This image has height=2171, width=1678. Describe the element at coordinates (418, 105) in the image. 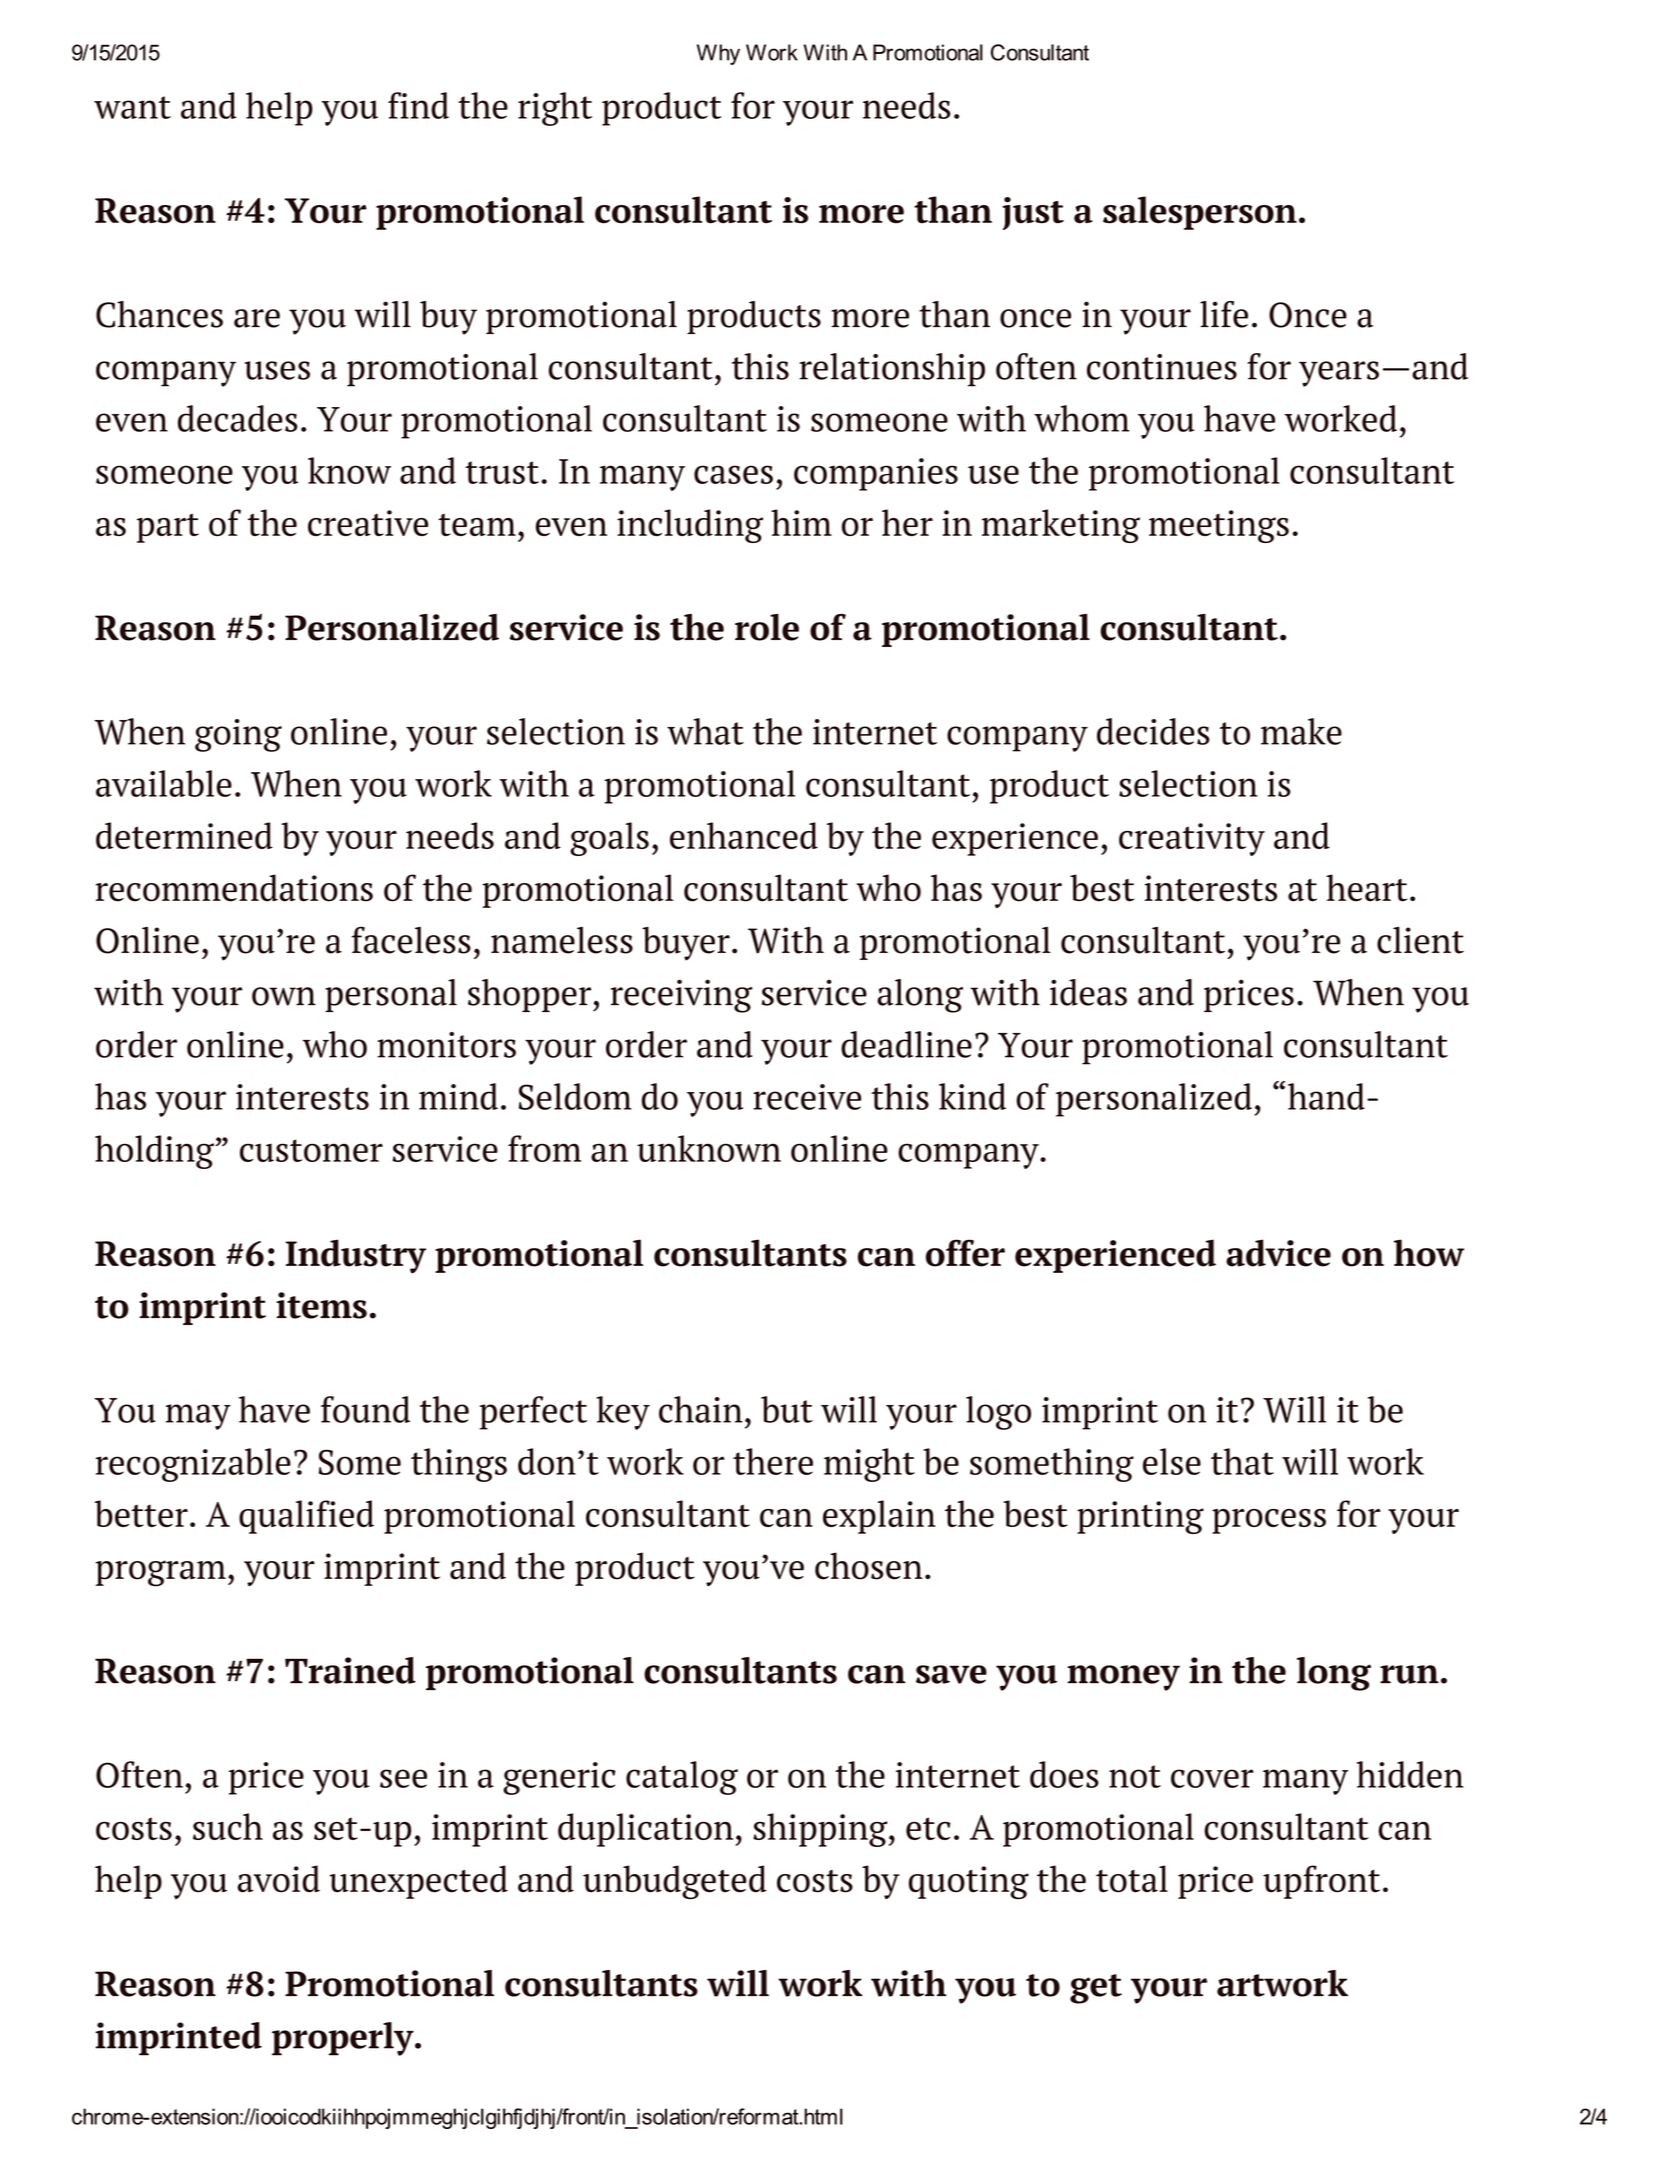

I see `find` at that location.
